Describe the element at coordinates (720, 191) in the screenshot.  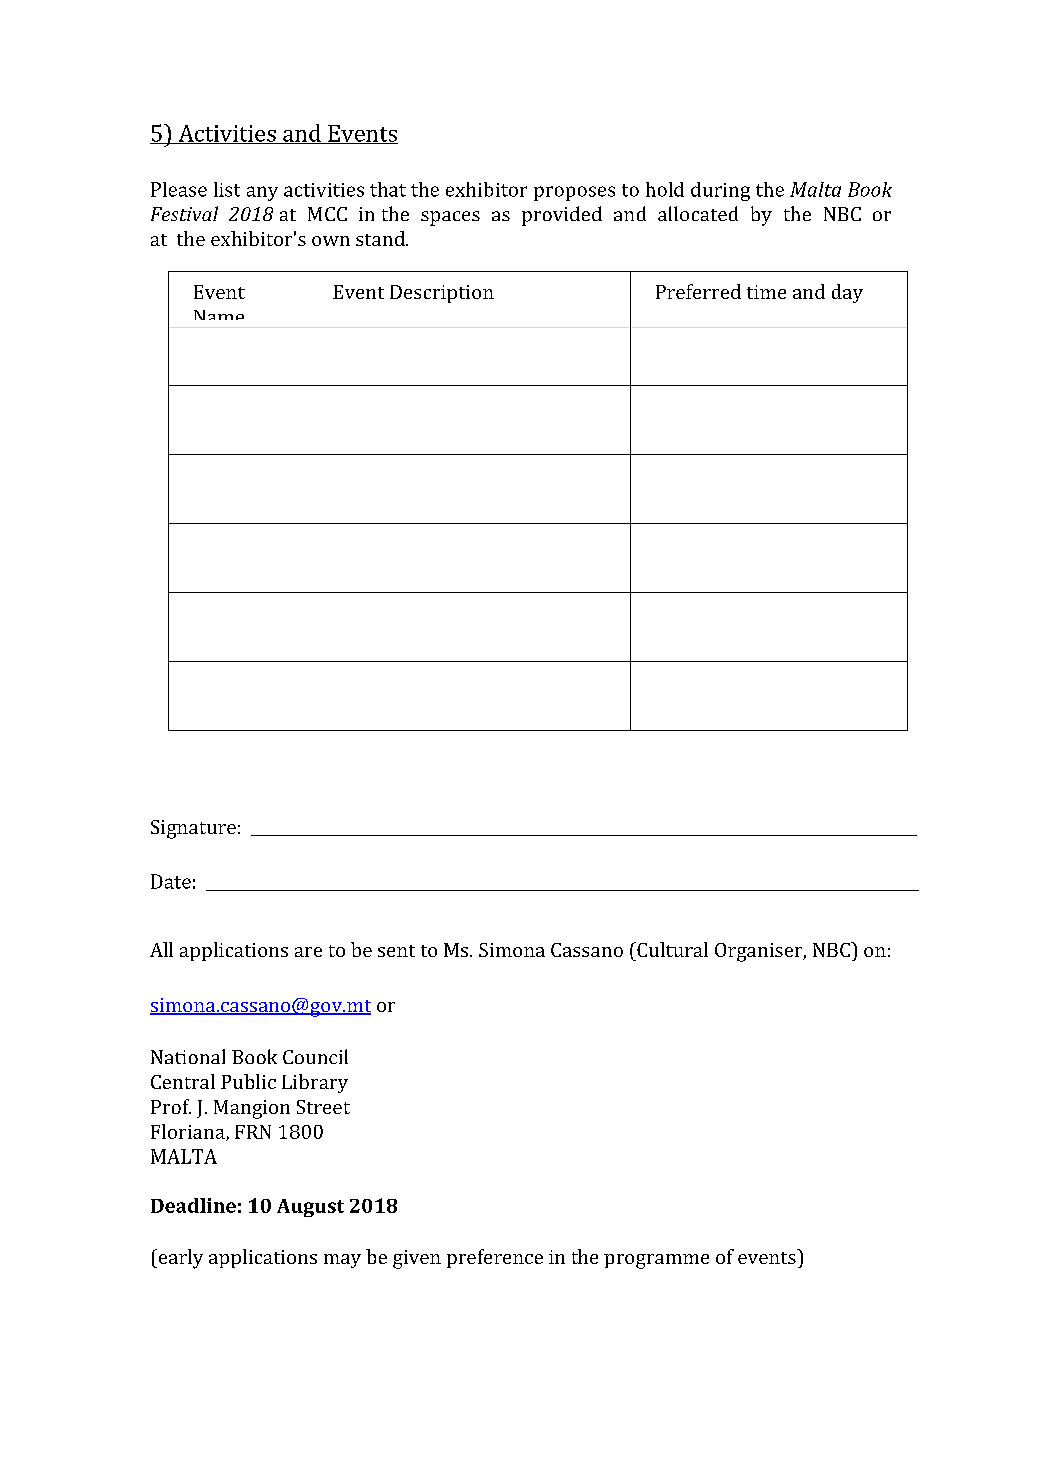
I see `during` at that location.
